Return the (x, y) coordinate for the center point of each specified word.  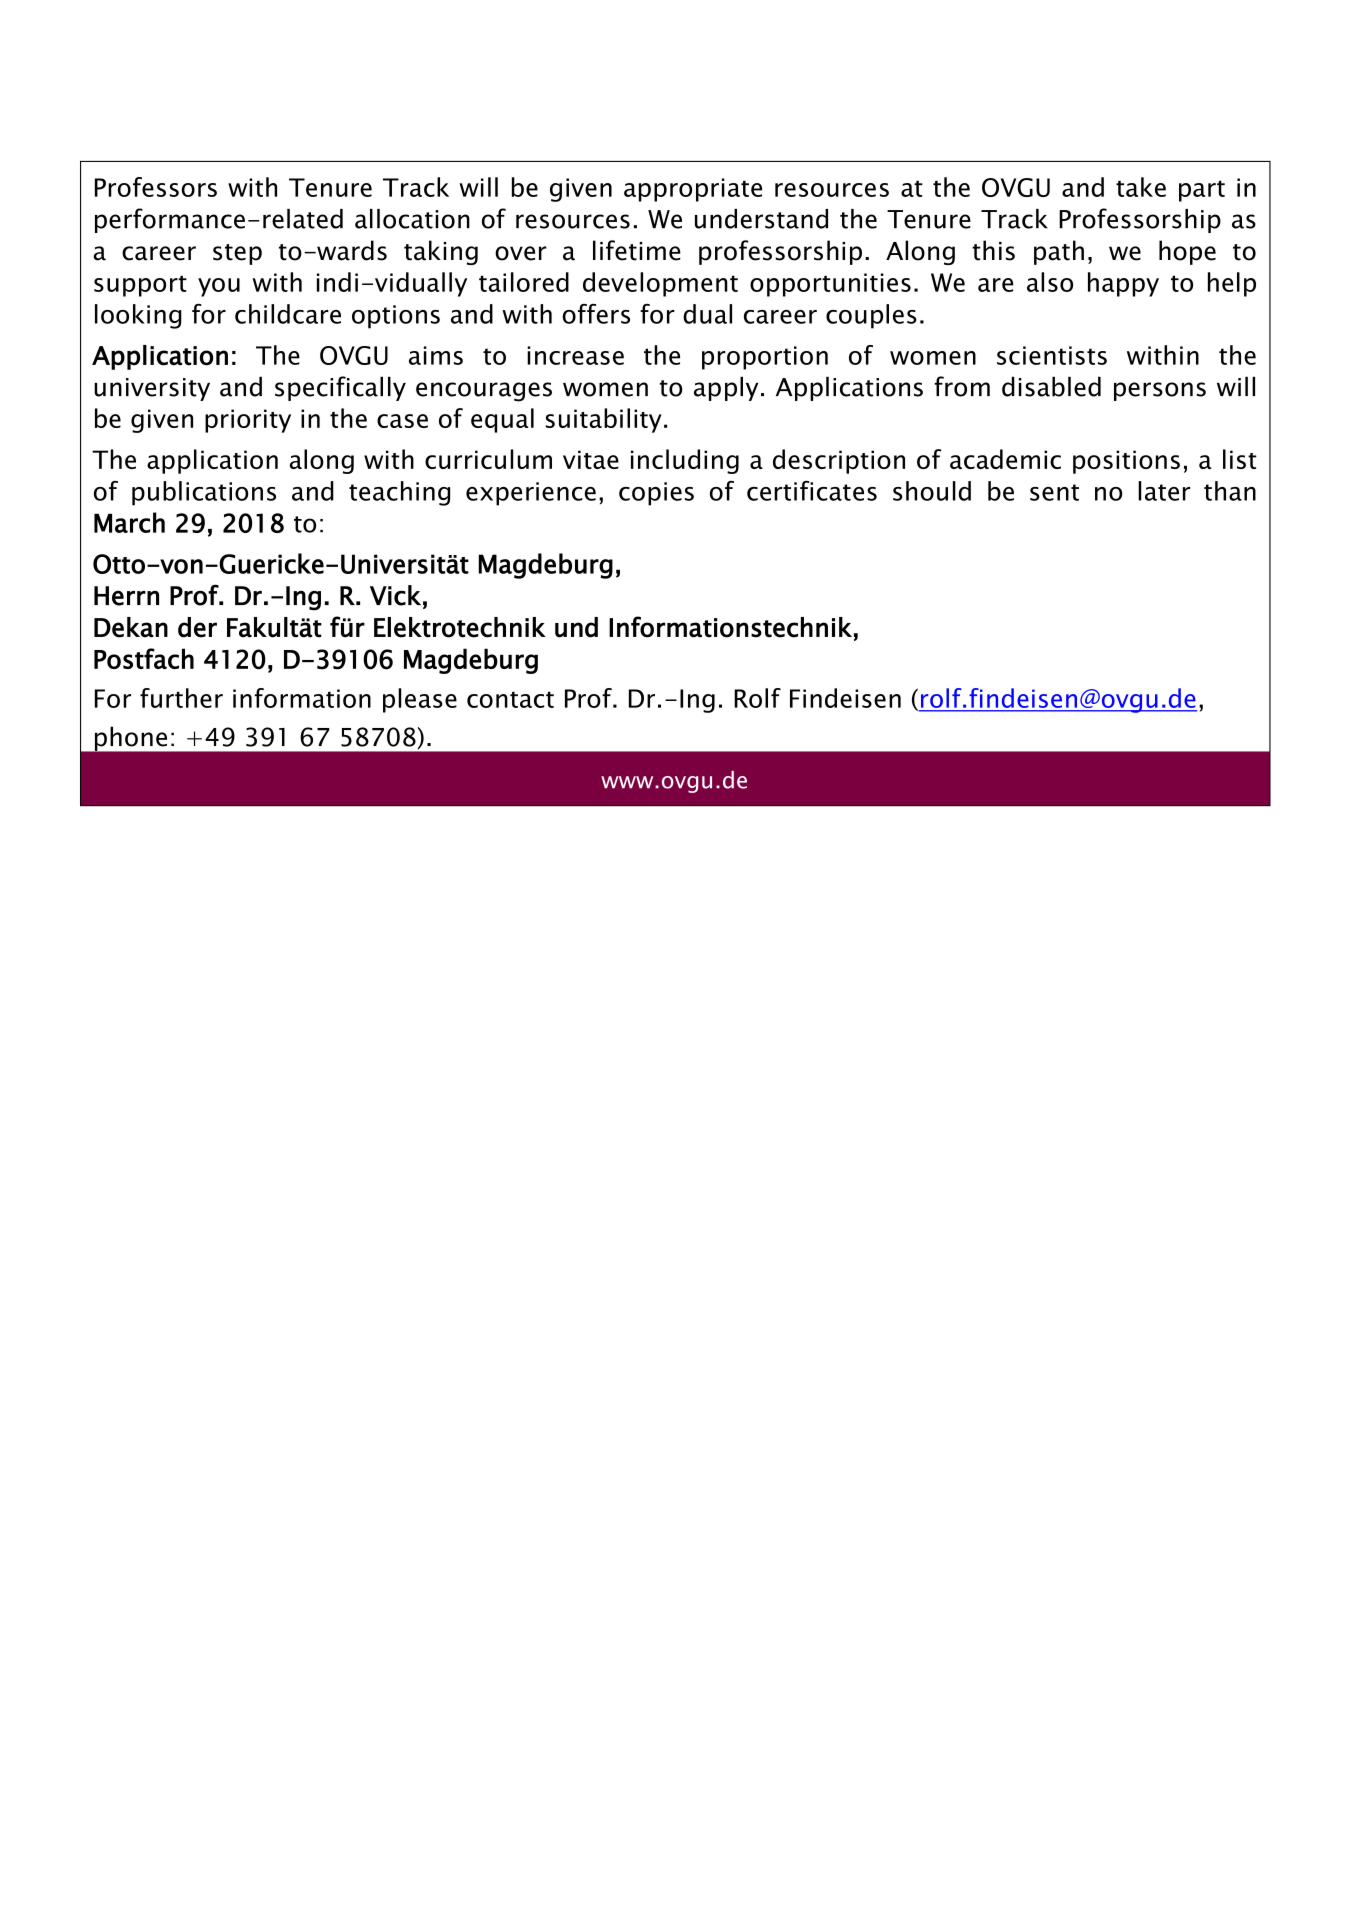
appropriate (693, 190)
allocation (412, 219)
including (685, 461)
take (1141, 187)
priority (248, 421)
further (181, 698)
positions (1126, 462)
